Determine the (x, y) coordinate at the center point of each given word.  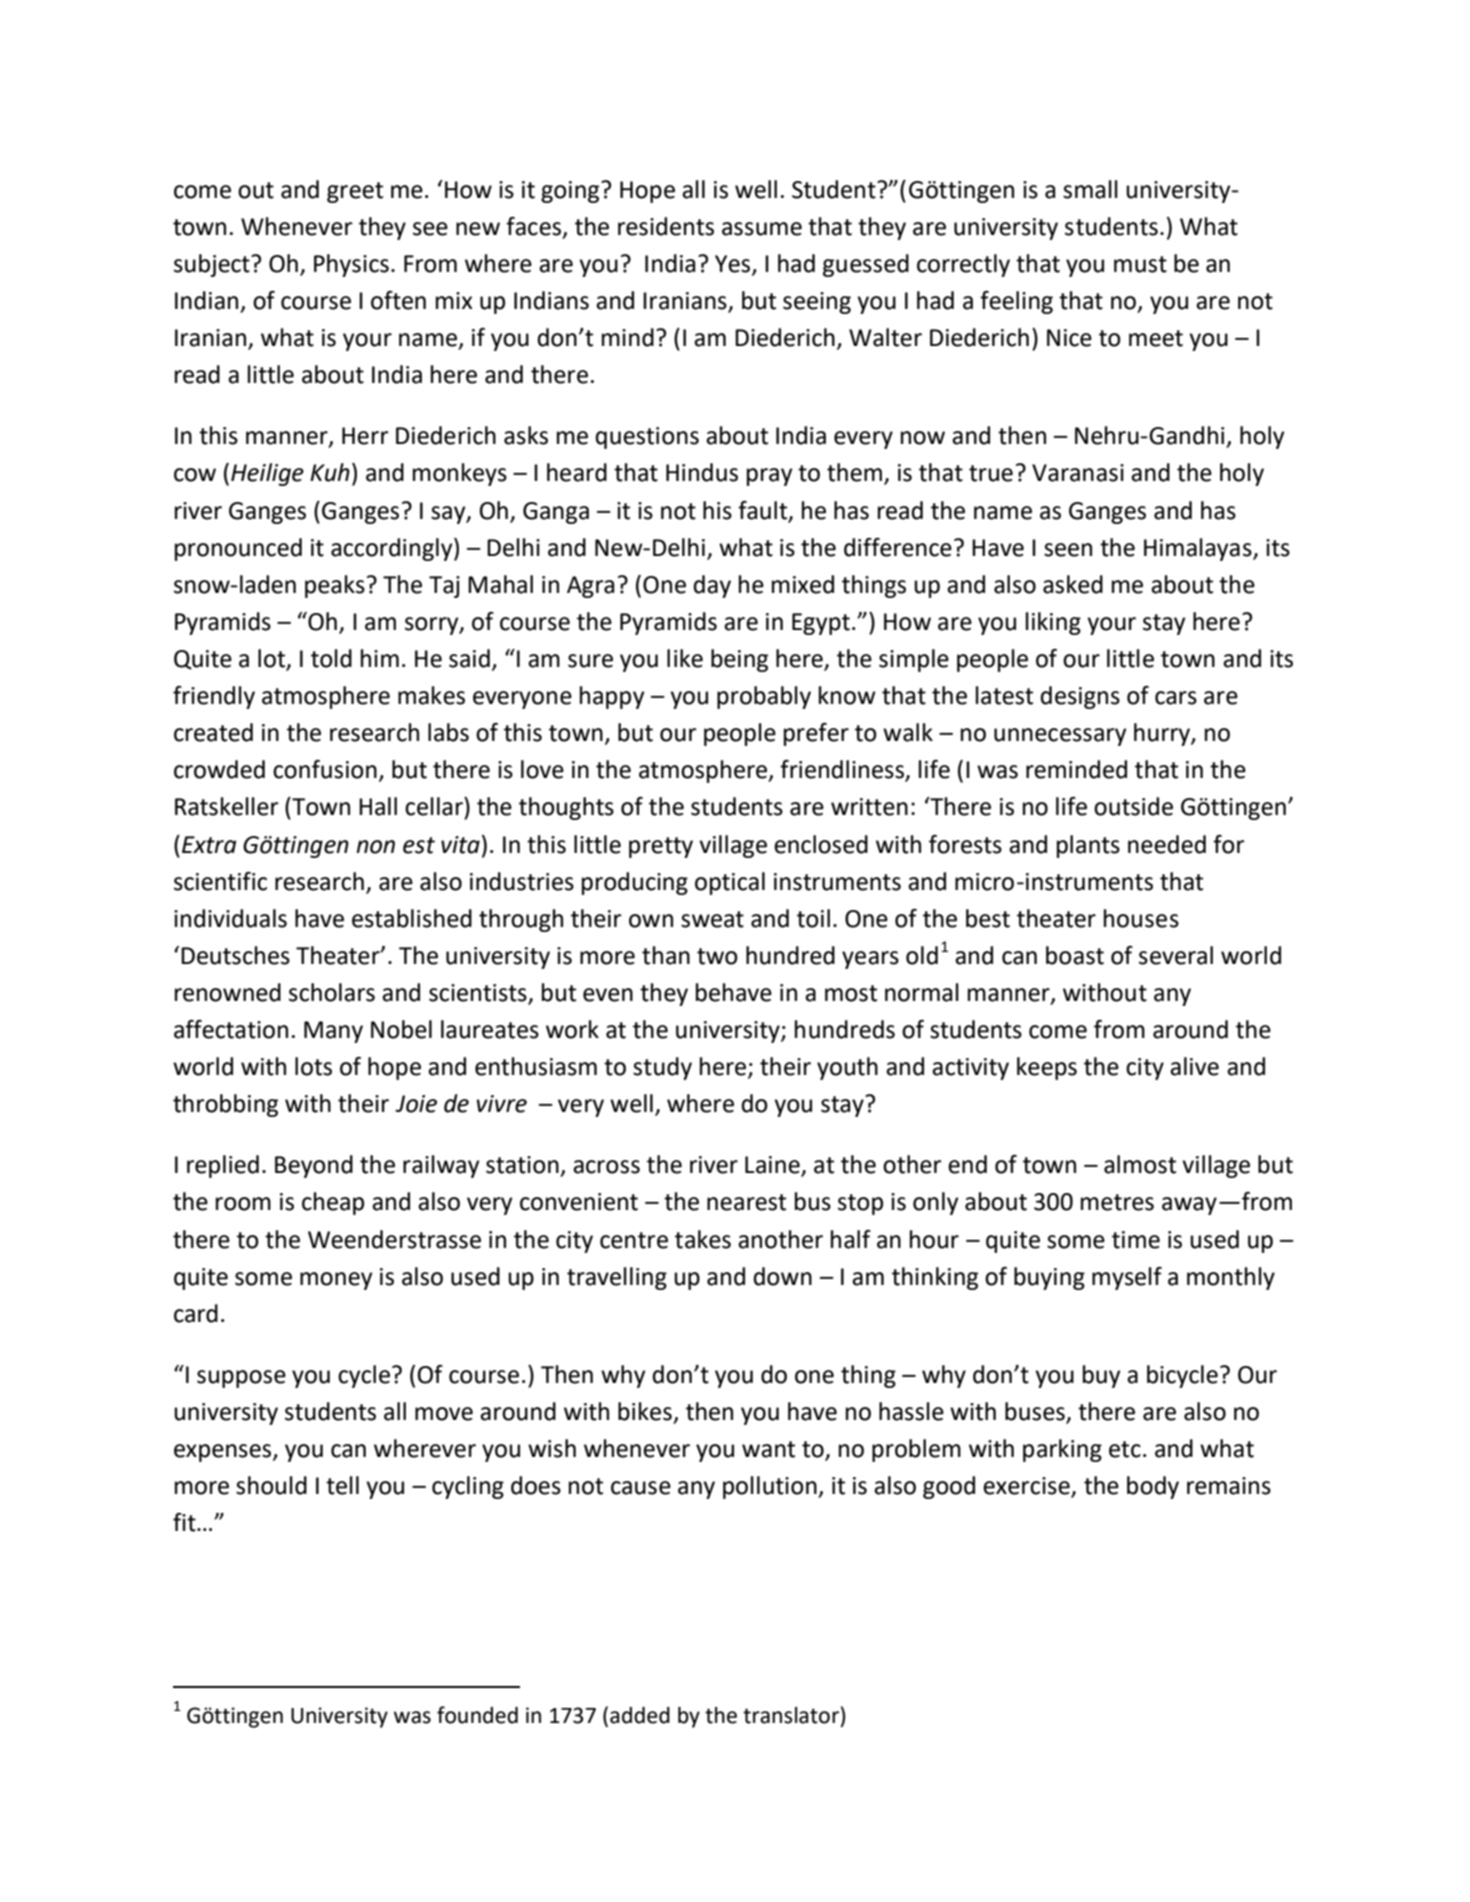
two (717, 956)
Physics (351, 265)
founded (477, 1715)
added (640, 1715)
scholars (332, 992)
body (1153, 1487)
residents (666, 226)
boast (1075, 955)
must (1140, 264)
